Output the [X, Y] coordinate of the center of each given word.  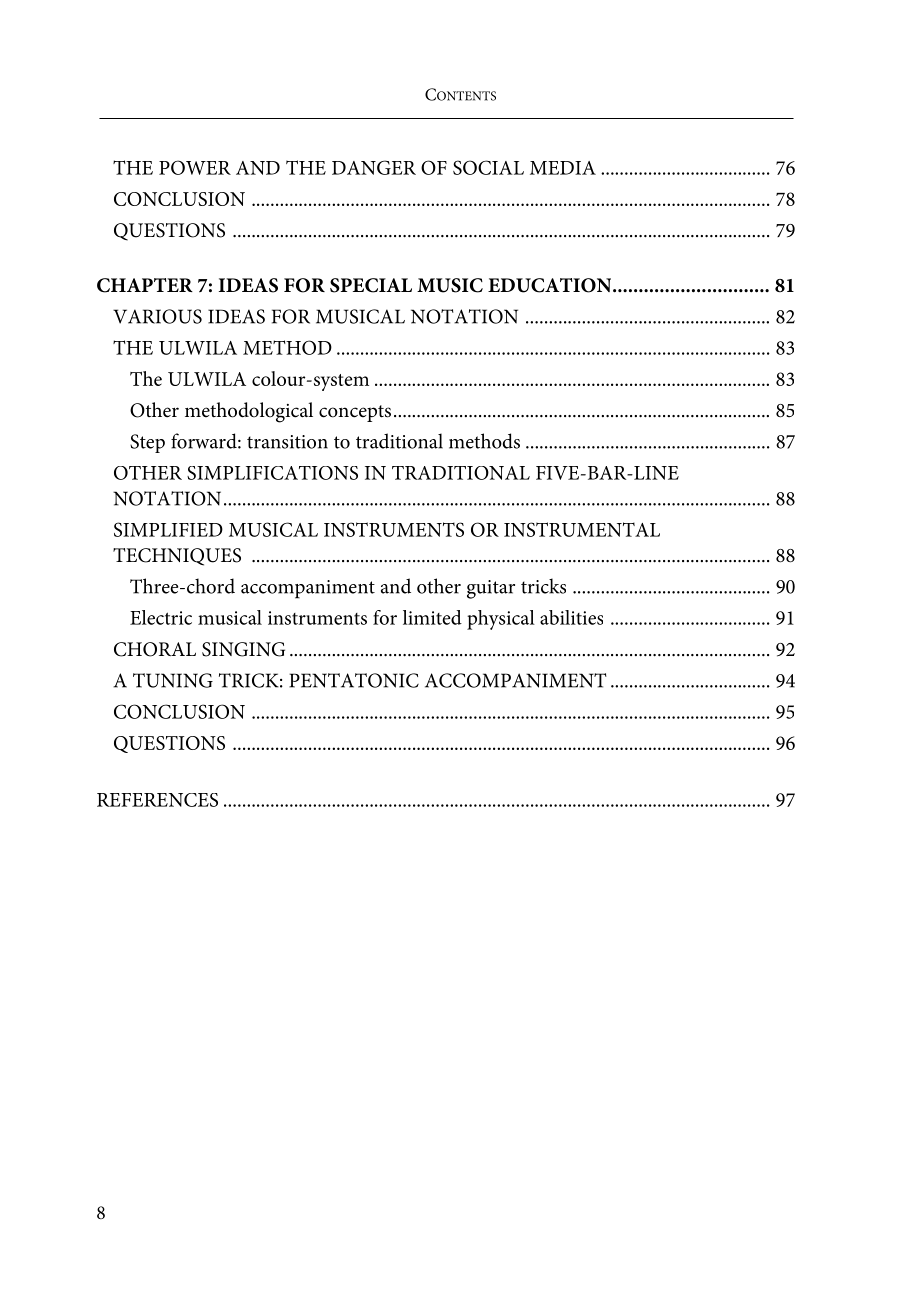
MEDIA [563, 168]
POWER [195, 167]
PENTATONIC [354, 680]
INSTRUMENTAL [582, 529]
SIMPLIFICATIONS [272, 473]
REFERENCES [157, 800]
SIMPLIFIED [168, 529]
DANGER [374, 167]
